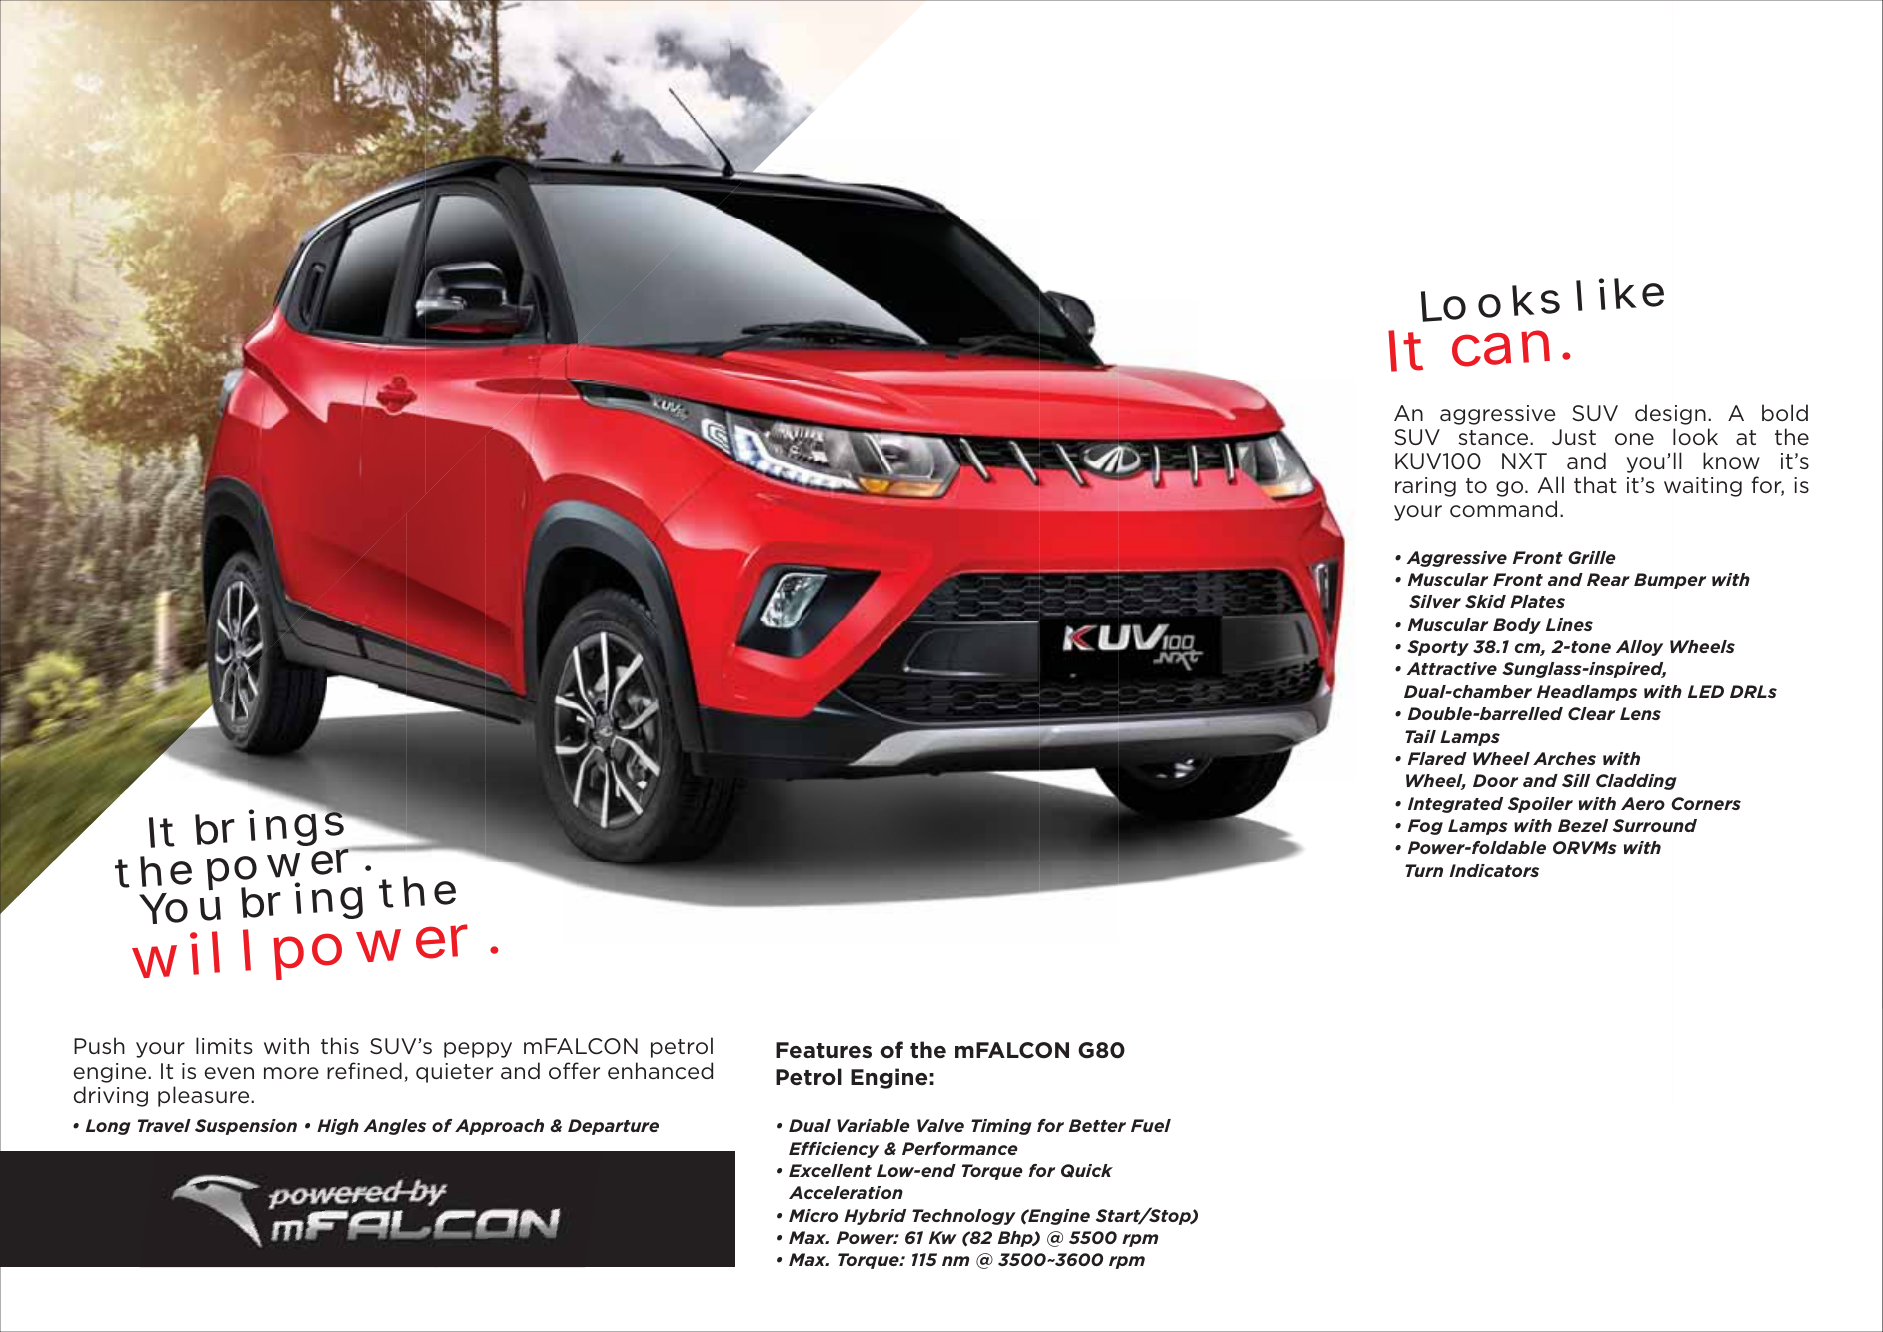 This screenshot has height=1332, width=1883. What do you see at coordinates (338, 1127) in the screenshot?
I see `High` at bounding box center [338, 1127].
